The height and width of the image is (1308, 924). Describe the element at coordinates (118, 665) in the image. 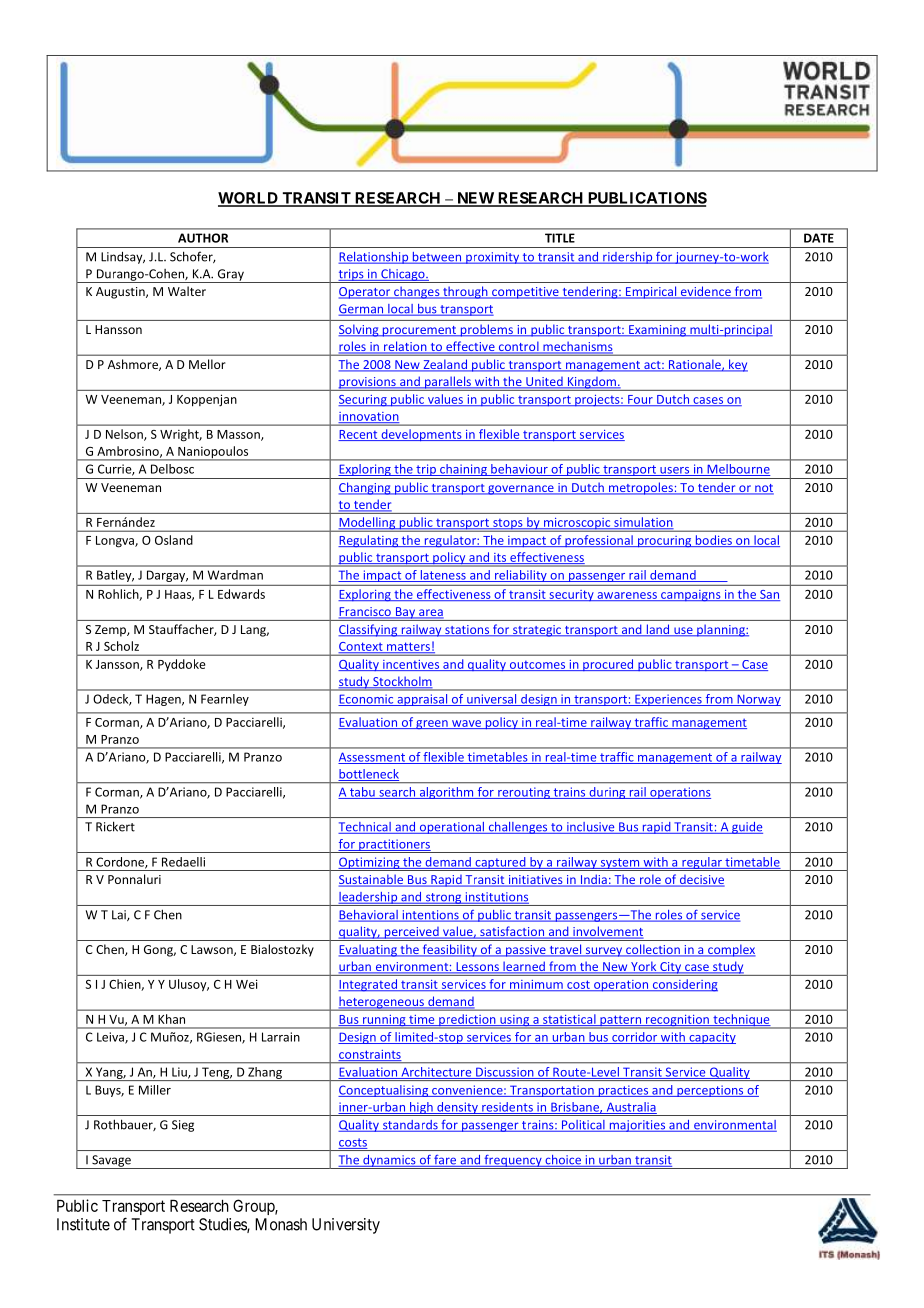

I see `Jansson` at that location.
